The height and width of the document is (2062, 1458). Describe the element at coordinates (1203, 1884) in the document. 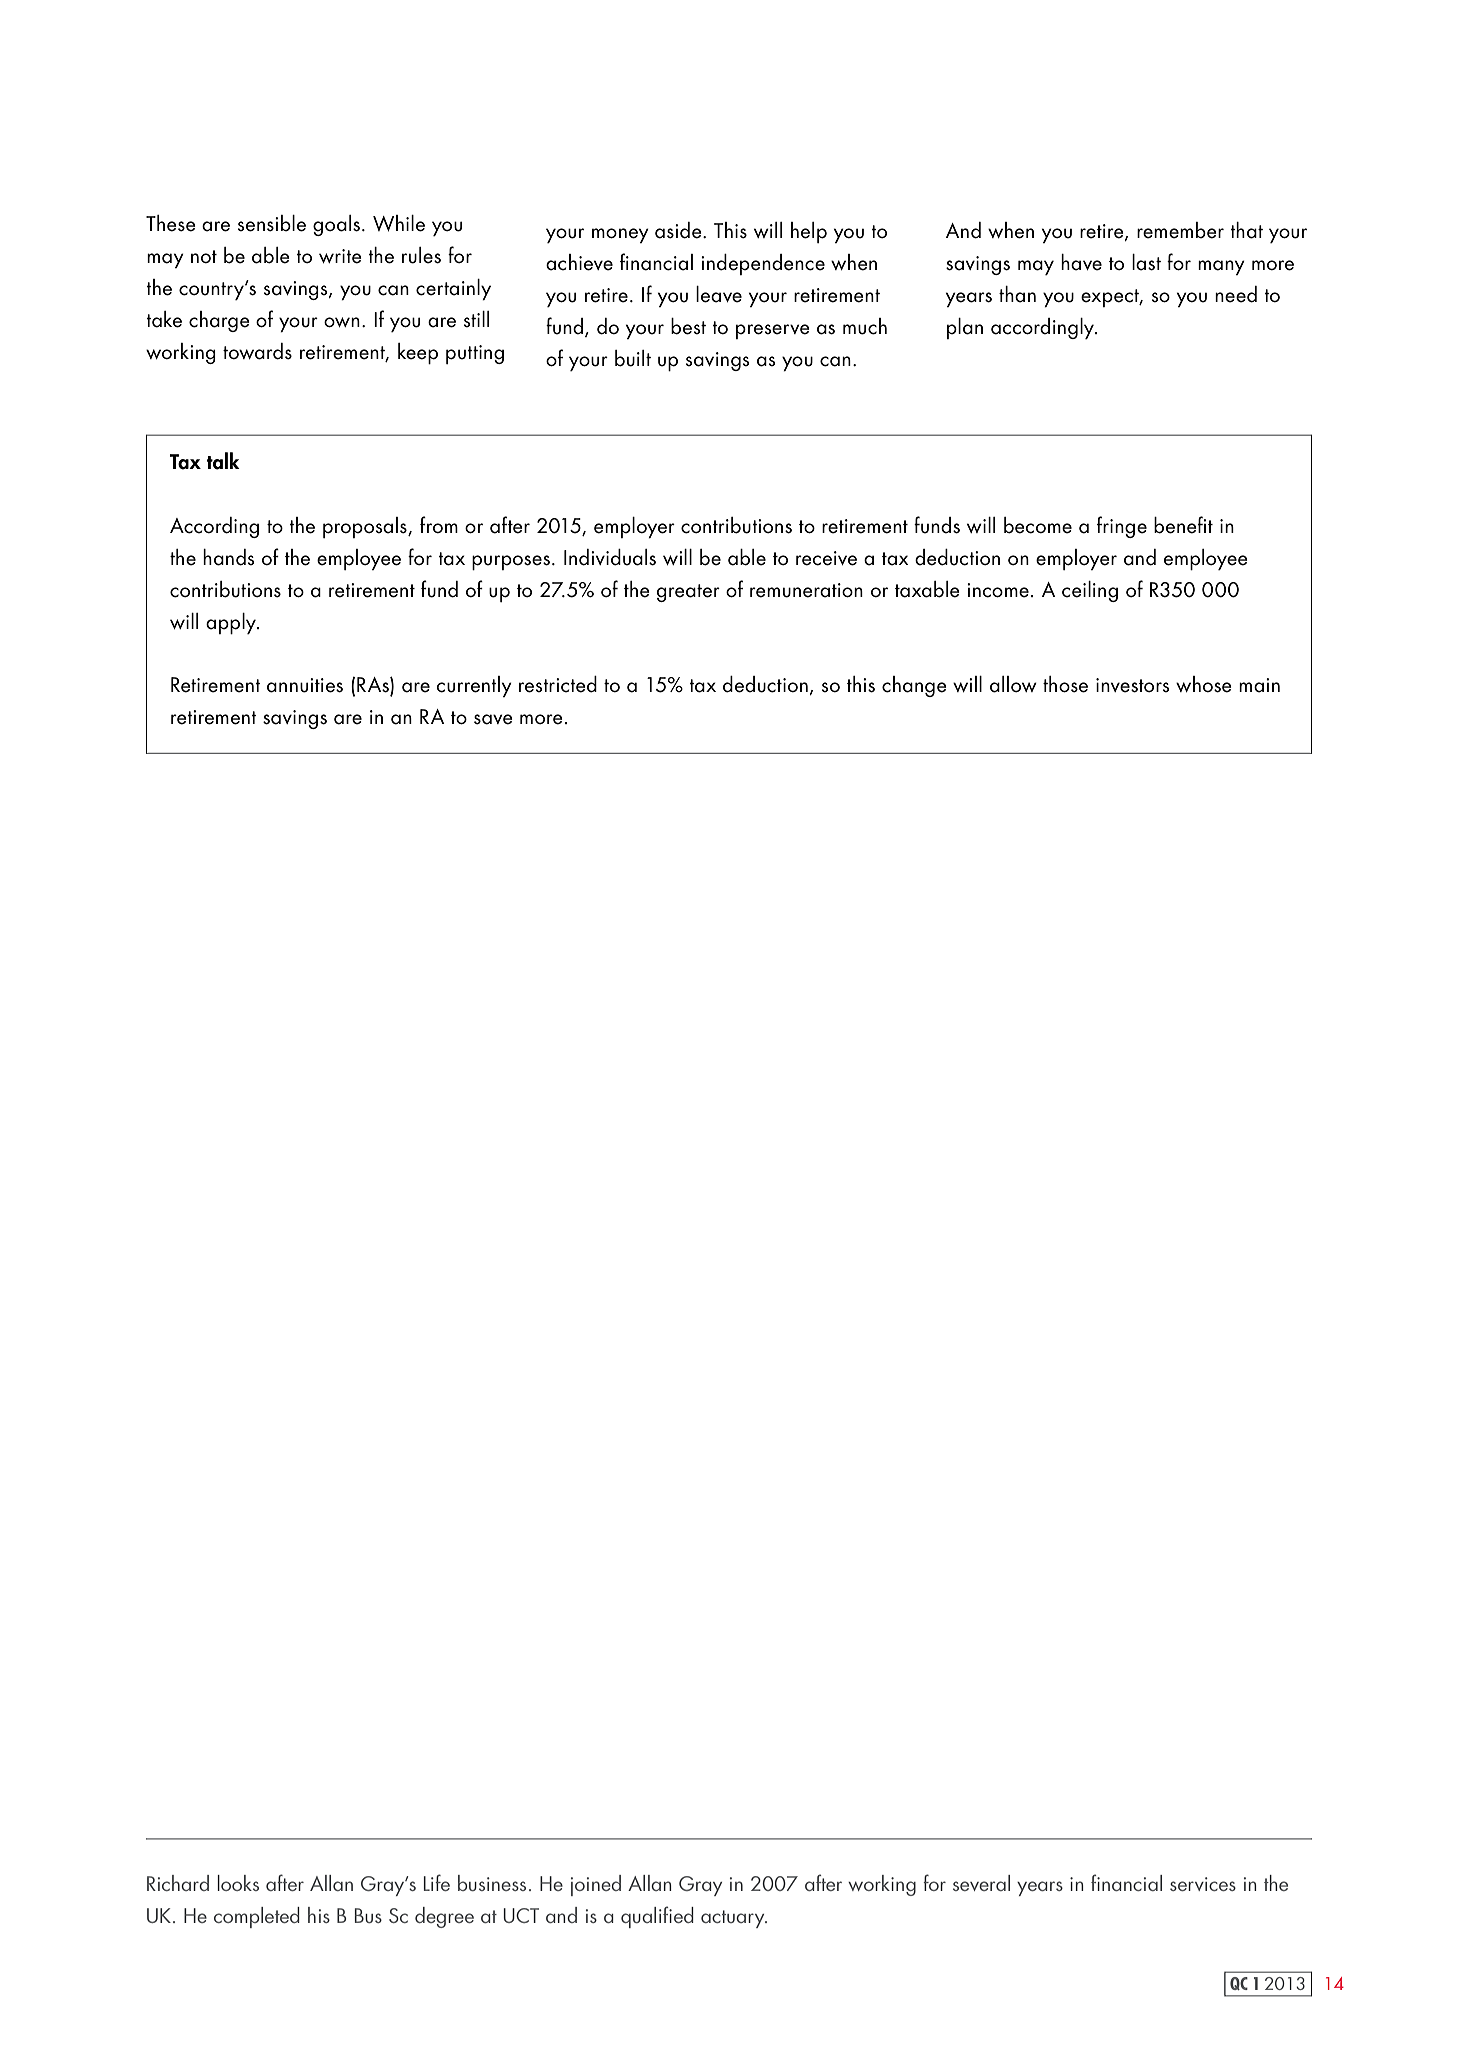

I see `services` at that location.
